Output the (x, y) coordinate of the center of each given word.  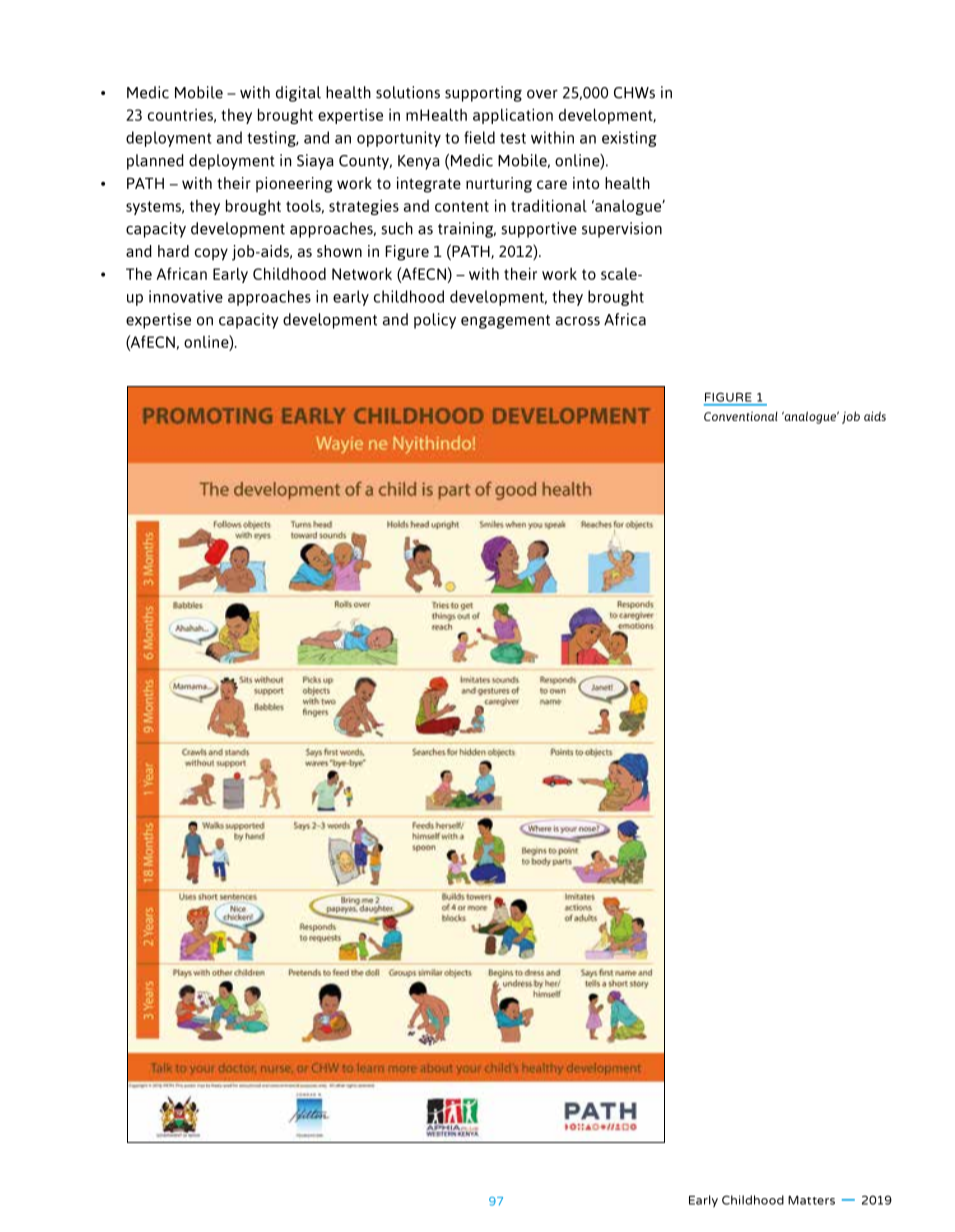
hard (173, 251)
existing (629, 139)
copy (211, 254)
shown (339, 251)
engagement (505, 322)
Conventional (741, 416)
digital (298, 94)
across (578, 321)
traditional (549, 205)
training (467, 230)
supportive (539, 230)
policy (435, 321)
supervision (622, 230)
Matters (811, 1200)
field (479, 137)
